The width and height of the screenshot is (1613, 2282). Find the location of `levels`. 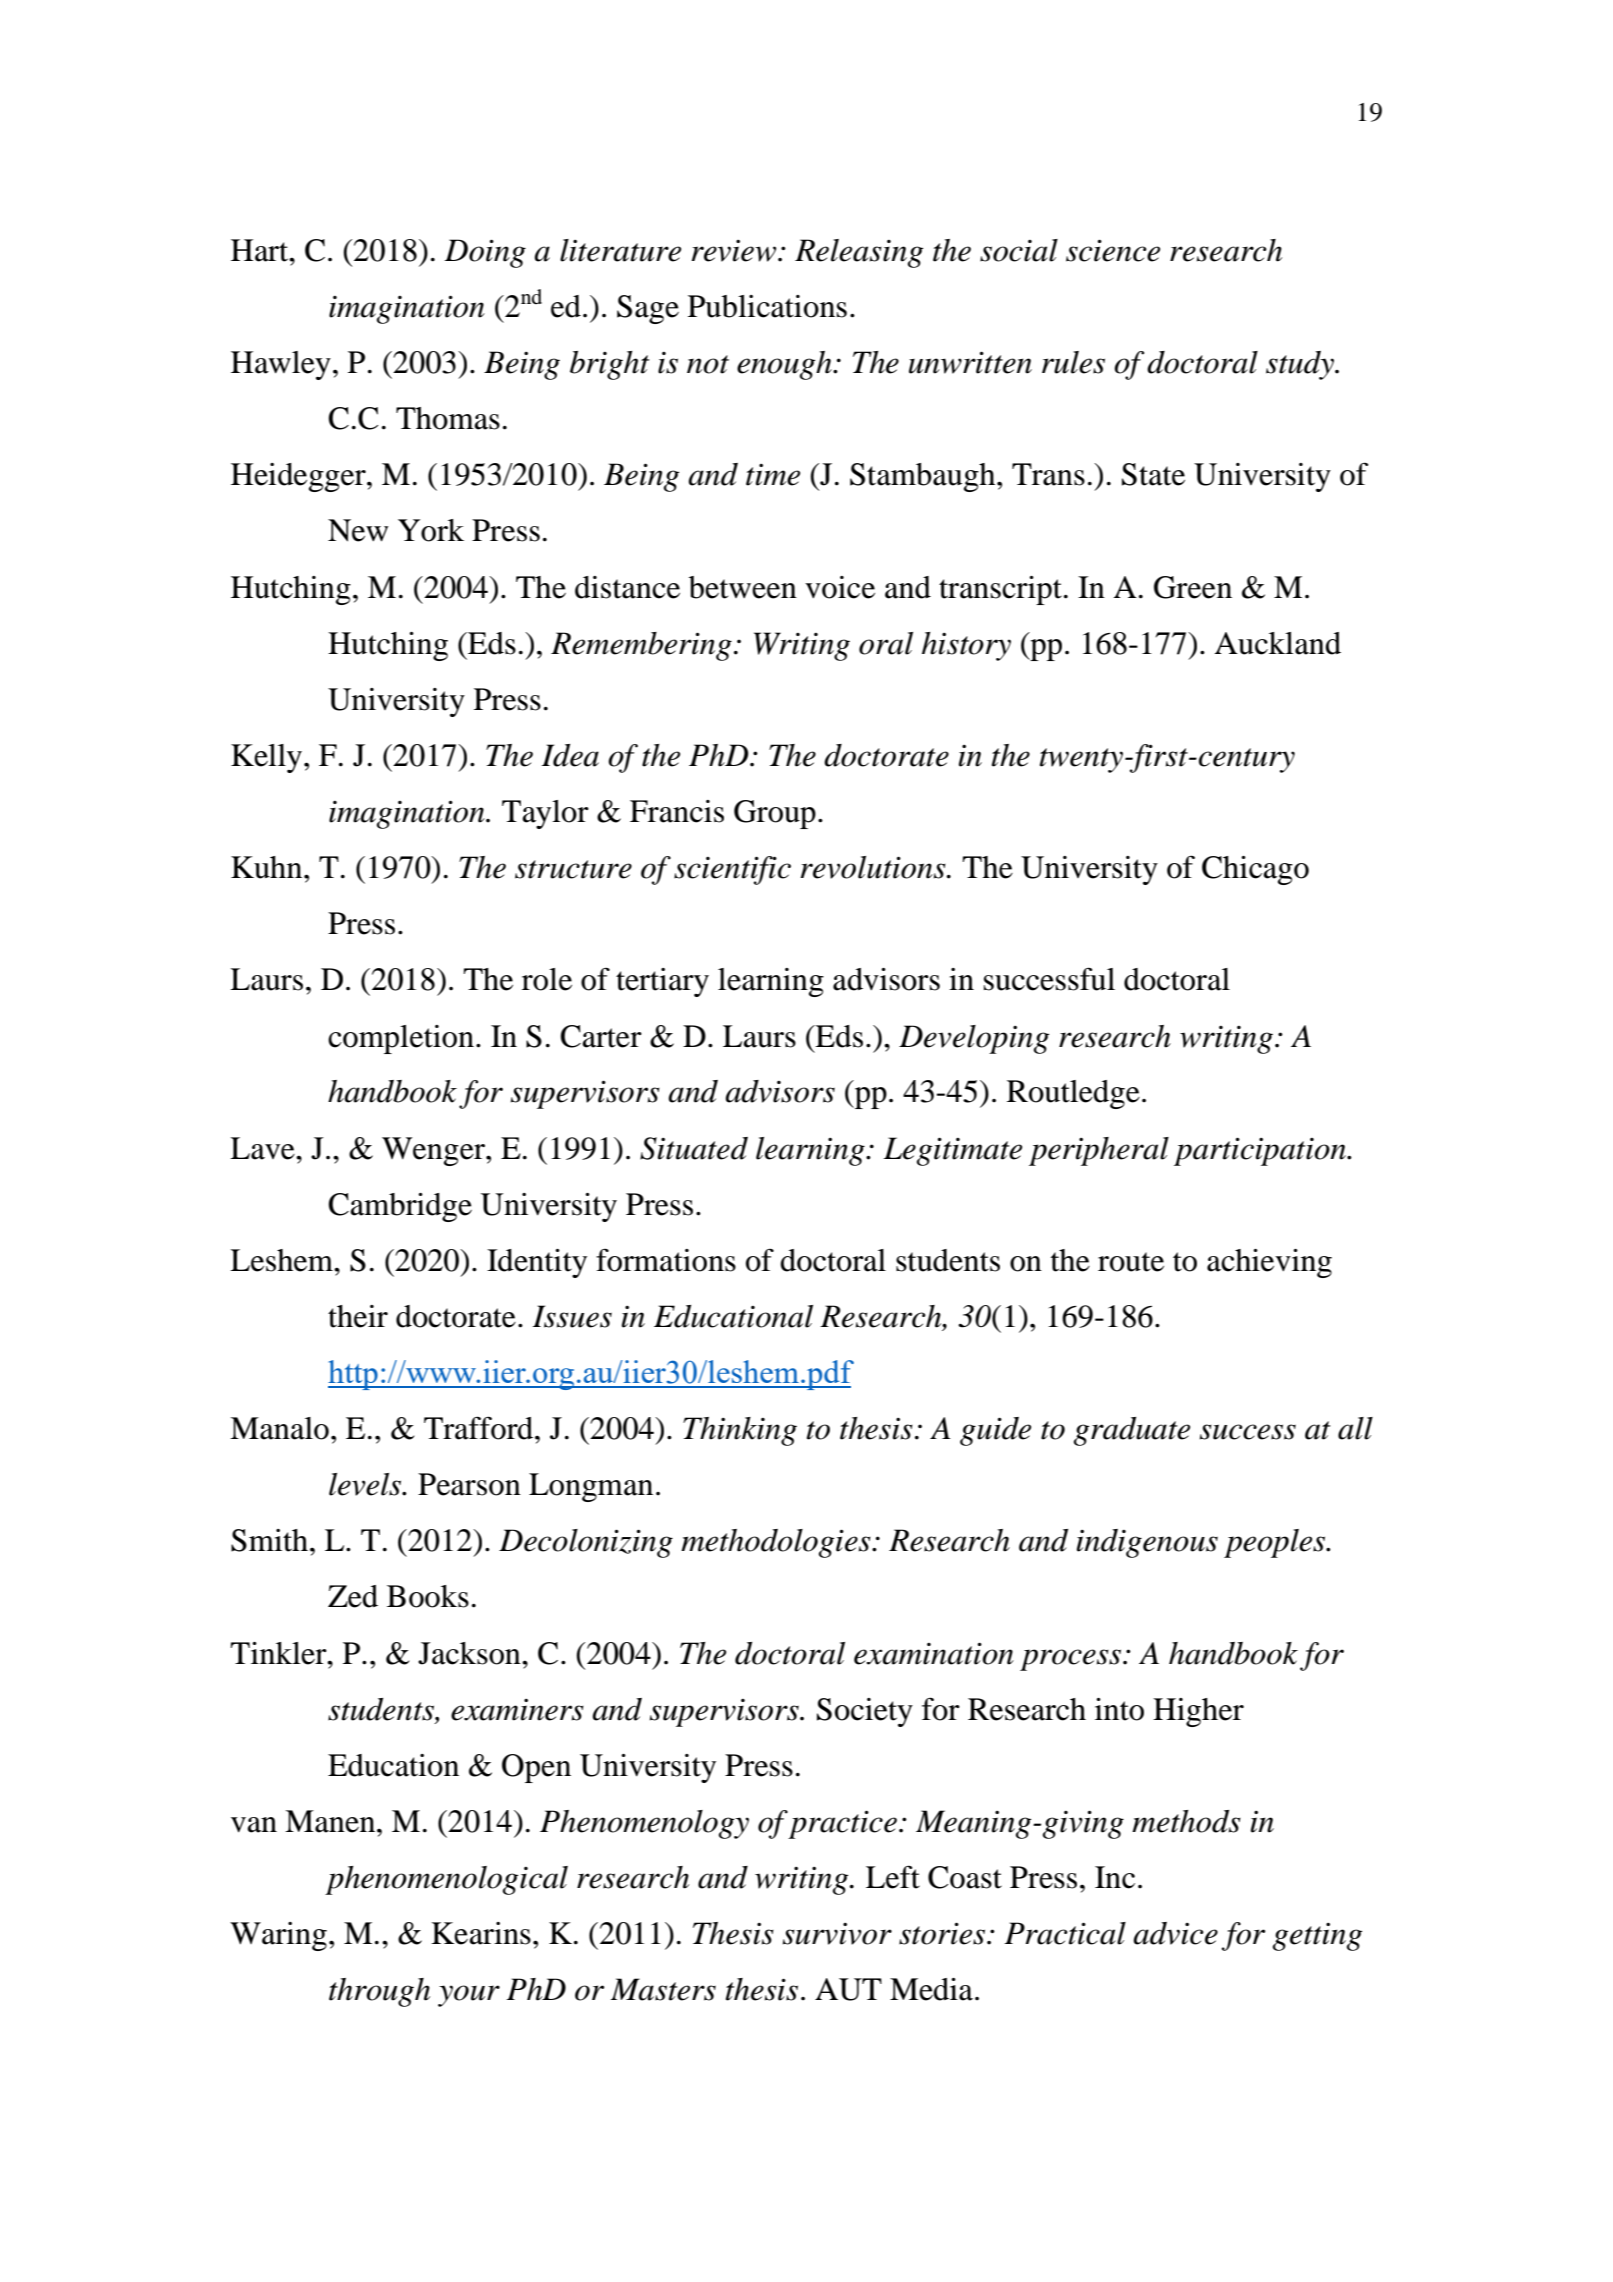

levels is located at coordinates (366, 1484).
